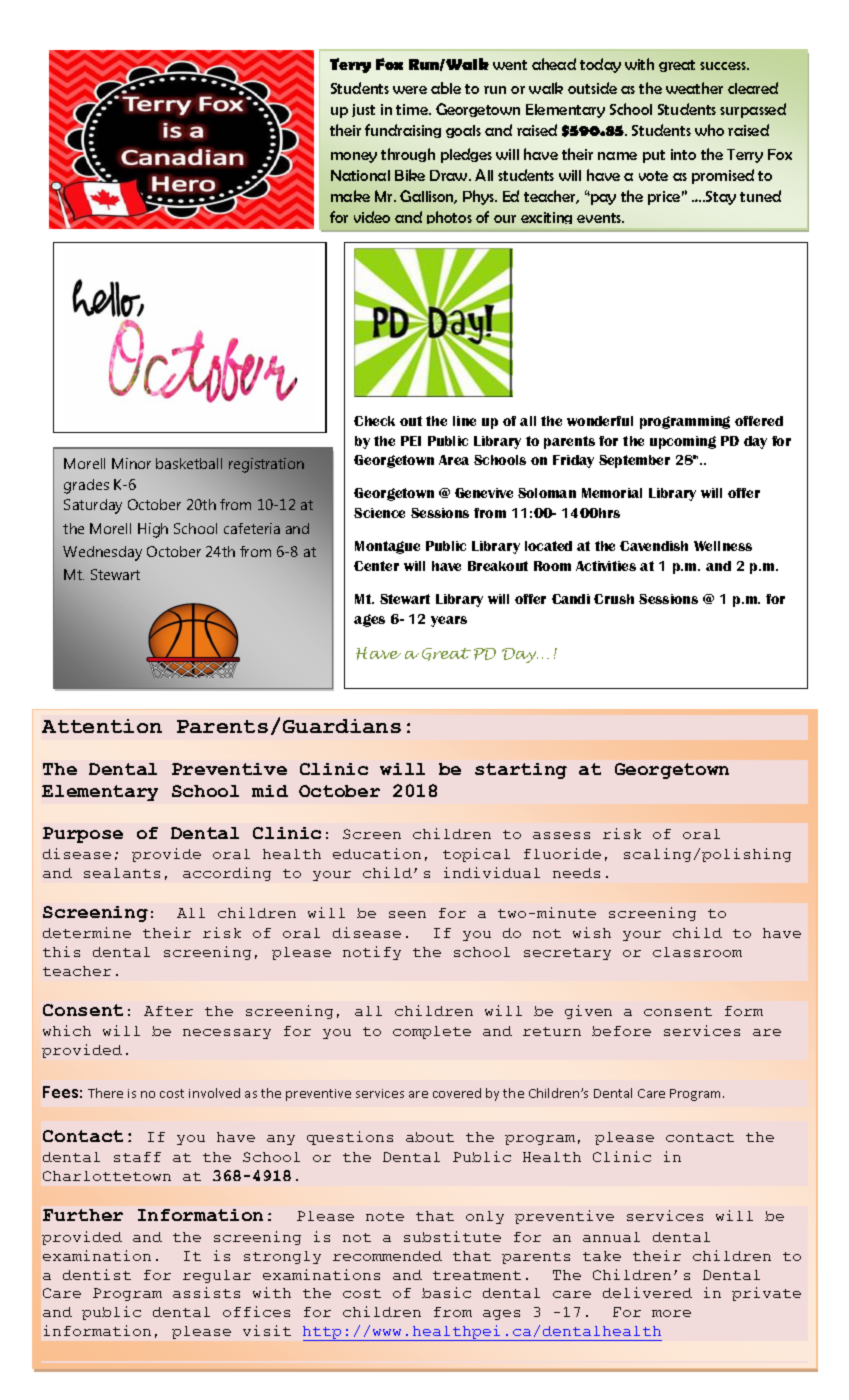 Image resolution: width=849 pixels, height=1400 pixels. Describe the element at coordinates (153, 530) in the screenshot. I see `High` at that location.
